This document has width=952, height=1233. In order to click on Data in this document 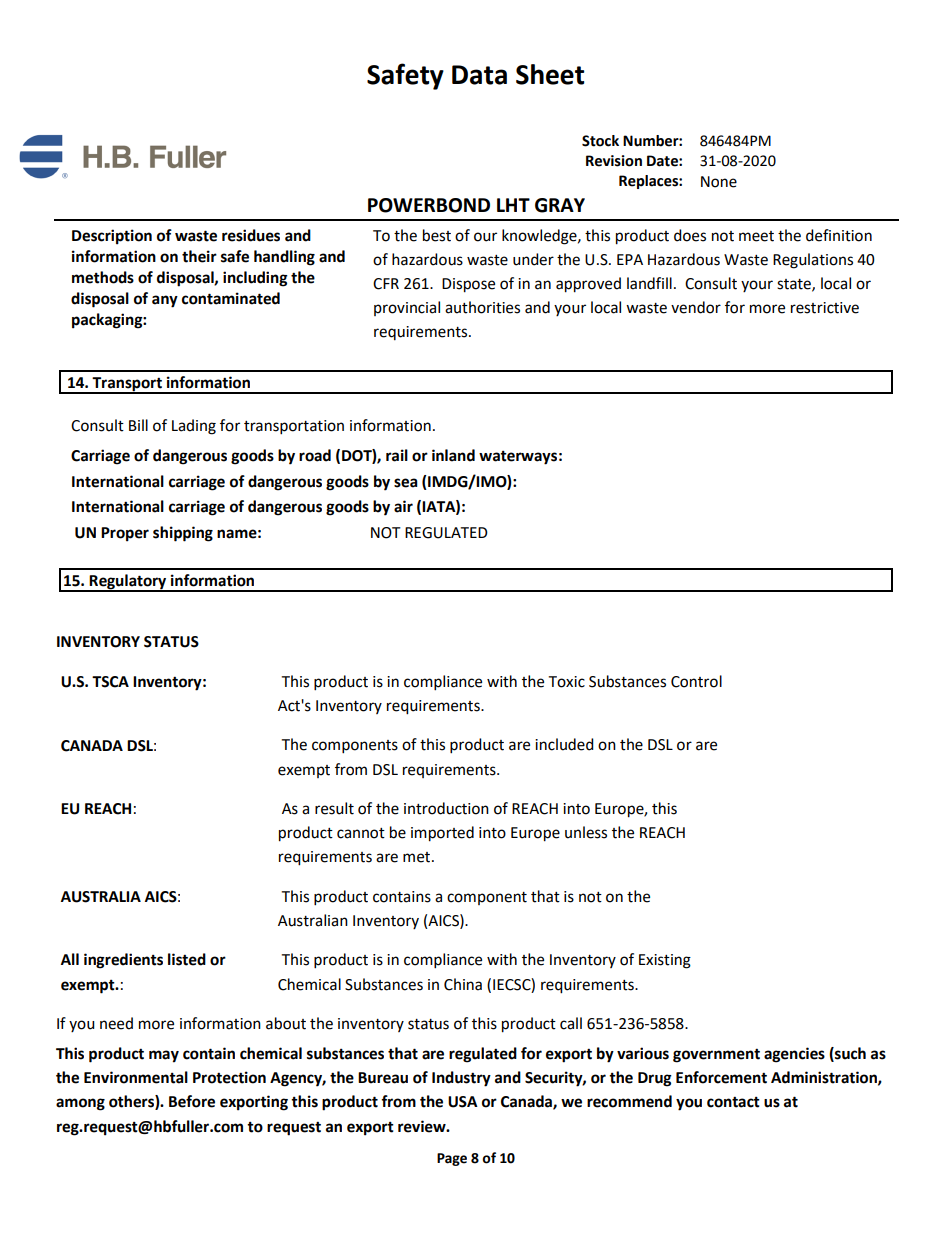, I will do `click(479, 75)`.
